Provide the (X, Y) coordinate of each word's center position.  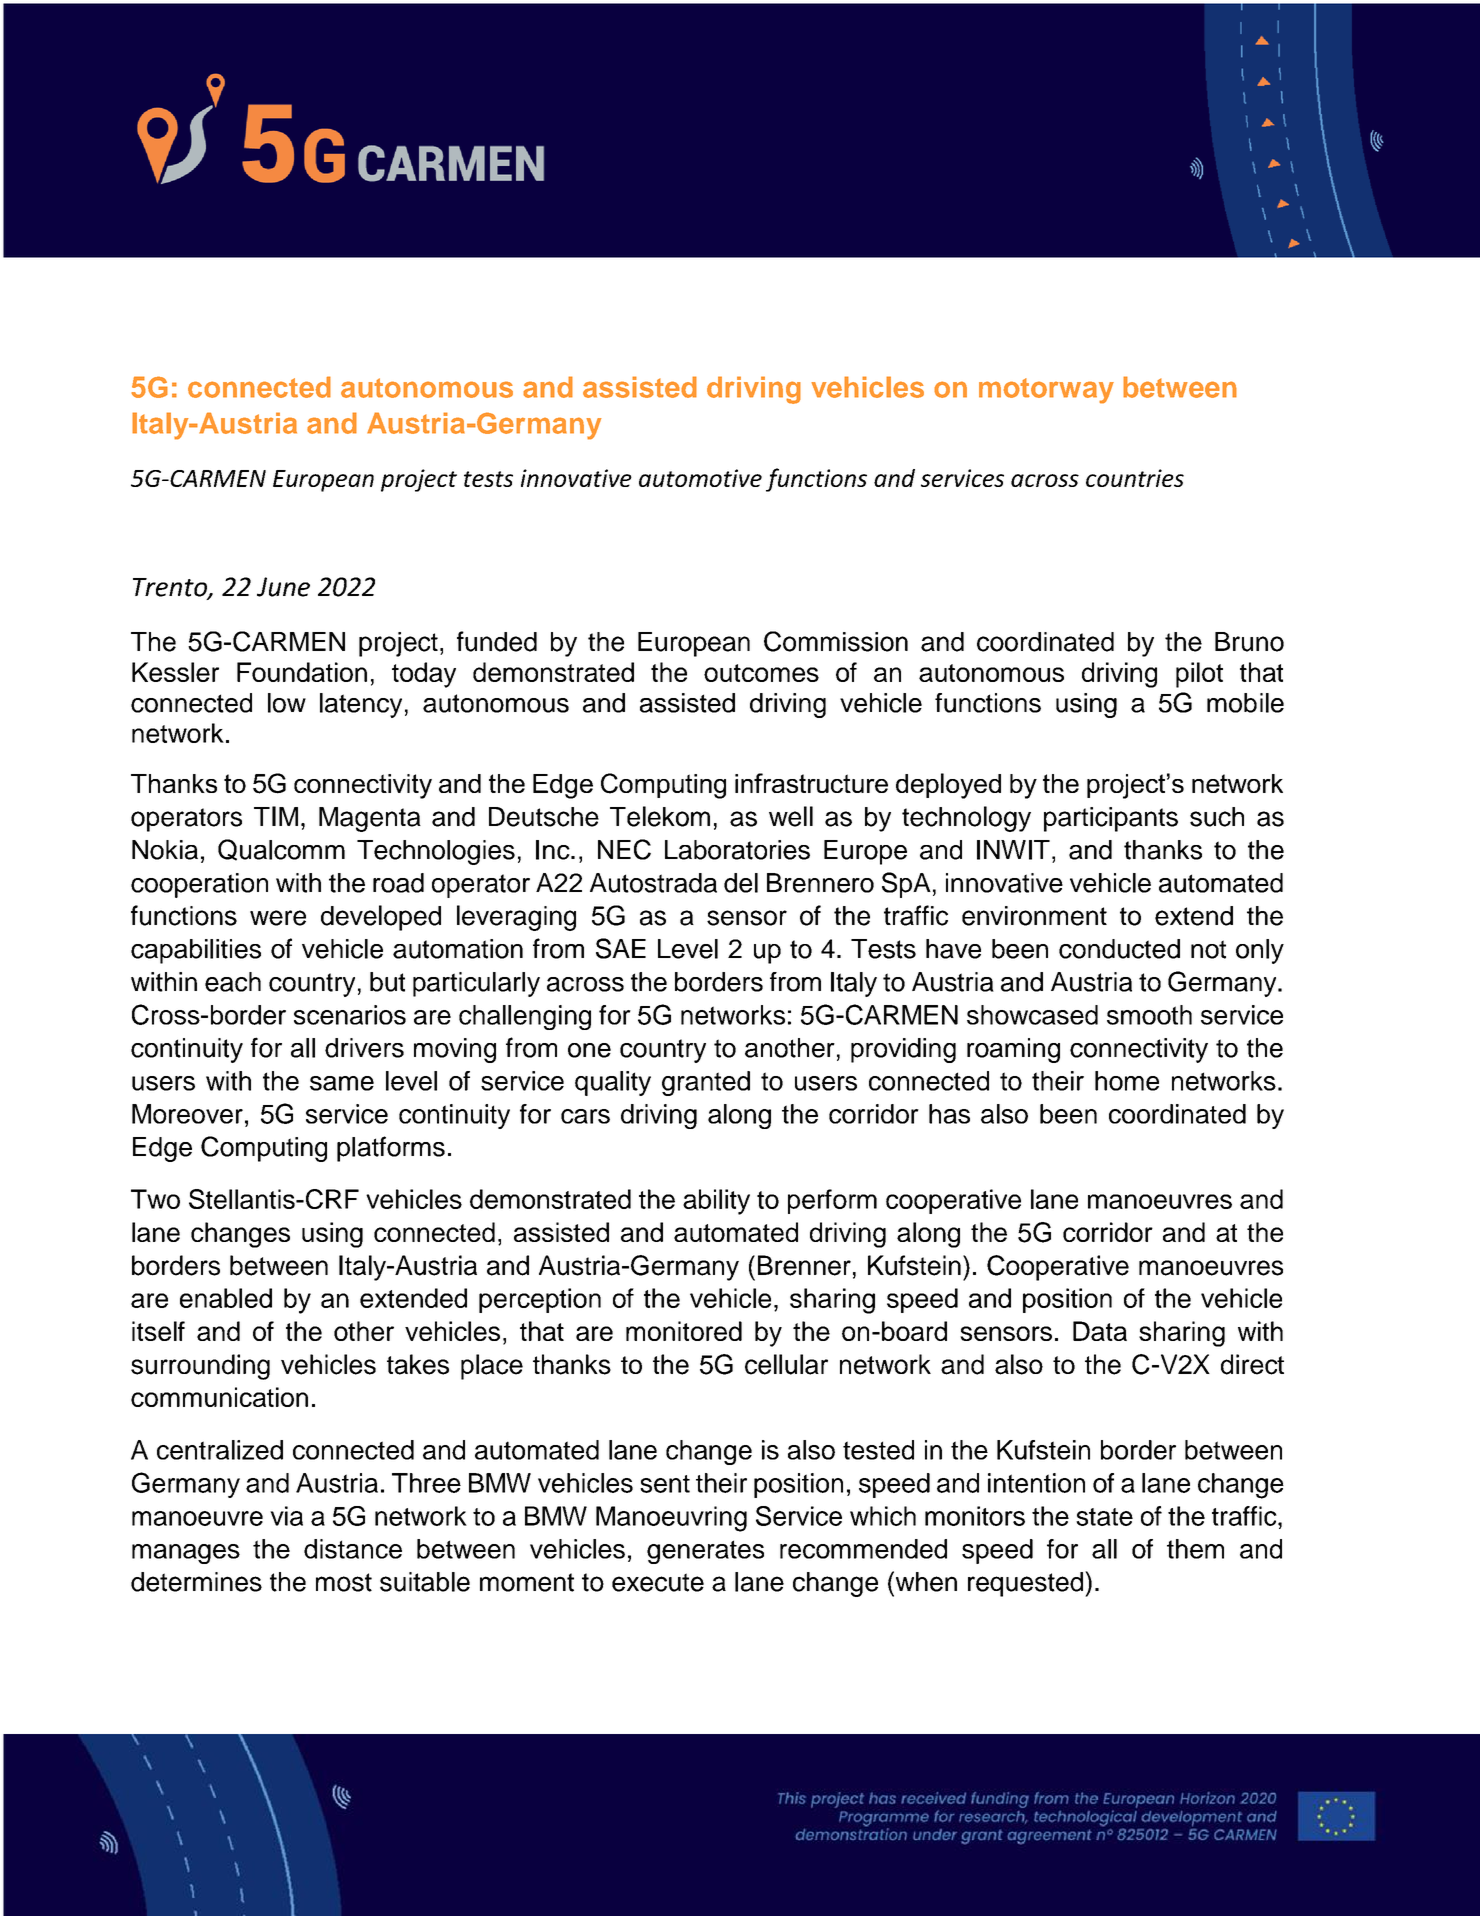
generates (705, 1552)
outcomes (761, 673)
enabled (226, 1298)
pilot (1199, 675)
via (286, 1516)
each (233, 982)
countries (1135, 478)
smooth (1149, 1015)
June (283, 587)
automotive (700, 478)
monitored (684, 1331)
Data (1100, 1331)
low (287, 703)
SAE (621, 948)
